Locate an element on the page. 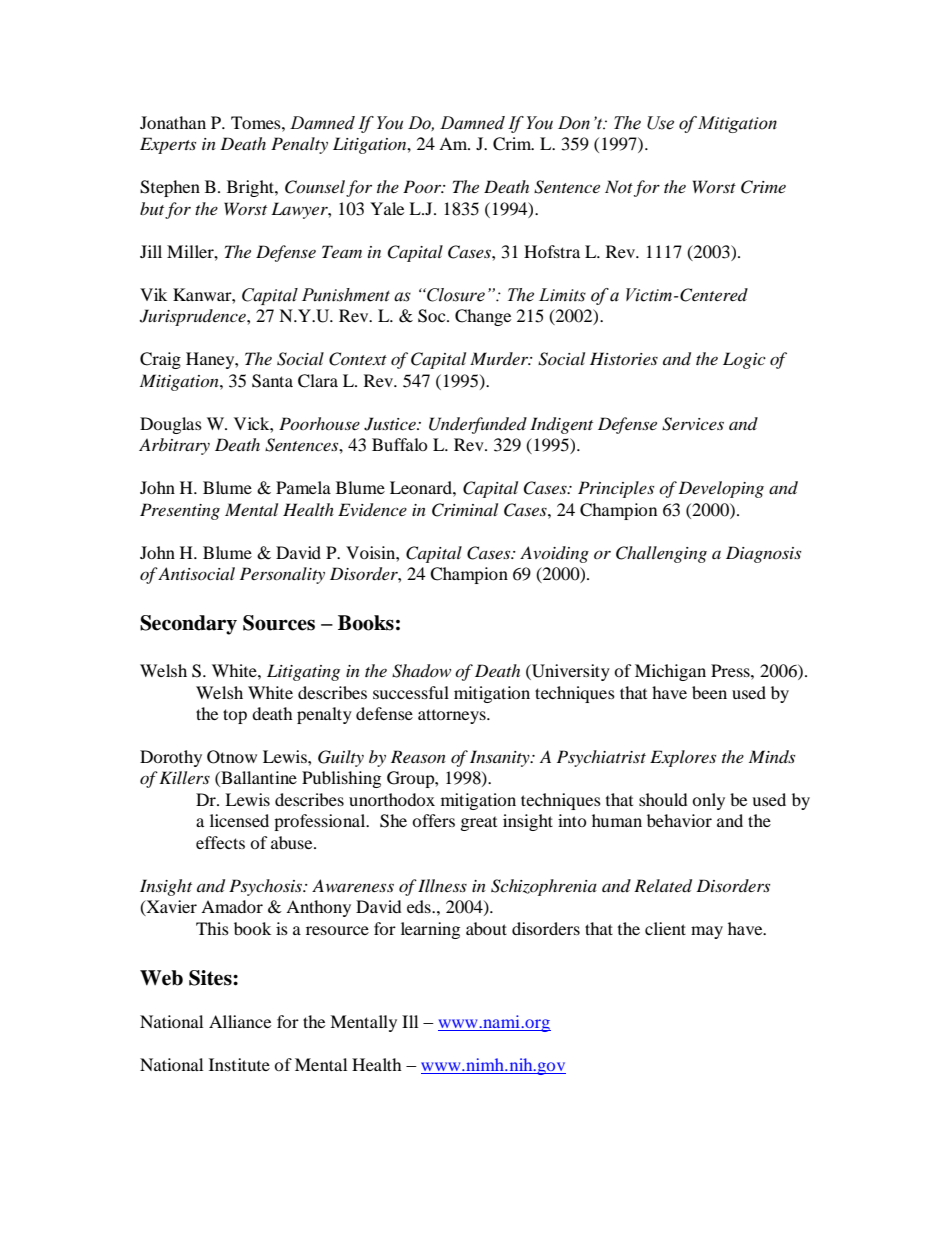 The width and height of the page is (952, 1233). Not is located at coordinates (619, 186).
